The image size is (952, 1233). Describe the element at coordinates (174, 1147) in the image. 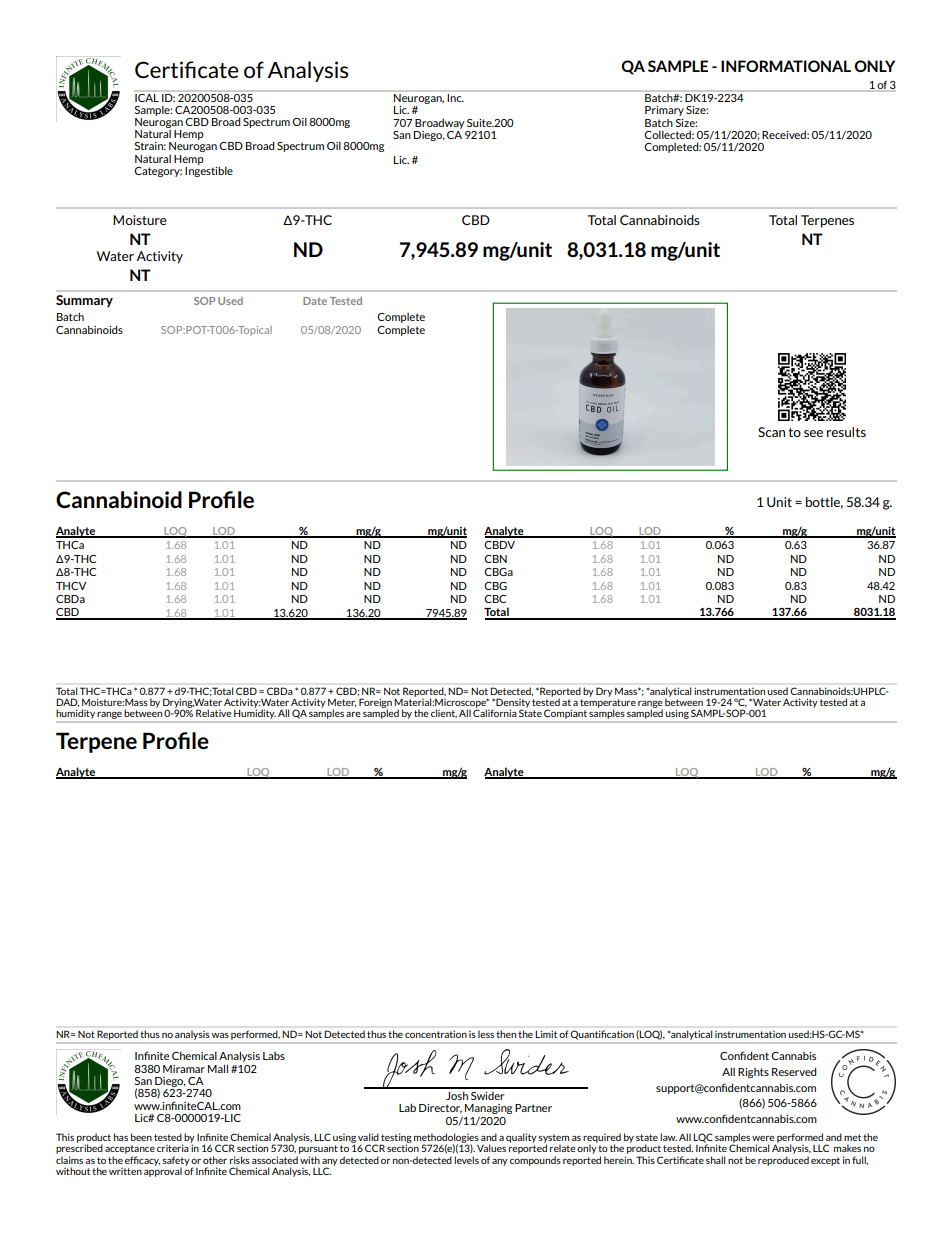

I see `criteria` at that location.
